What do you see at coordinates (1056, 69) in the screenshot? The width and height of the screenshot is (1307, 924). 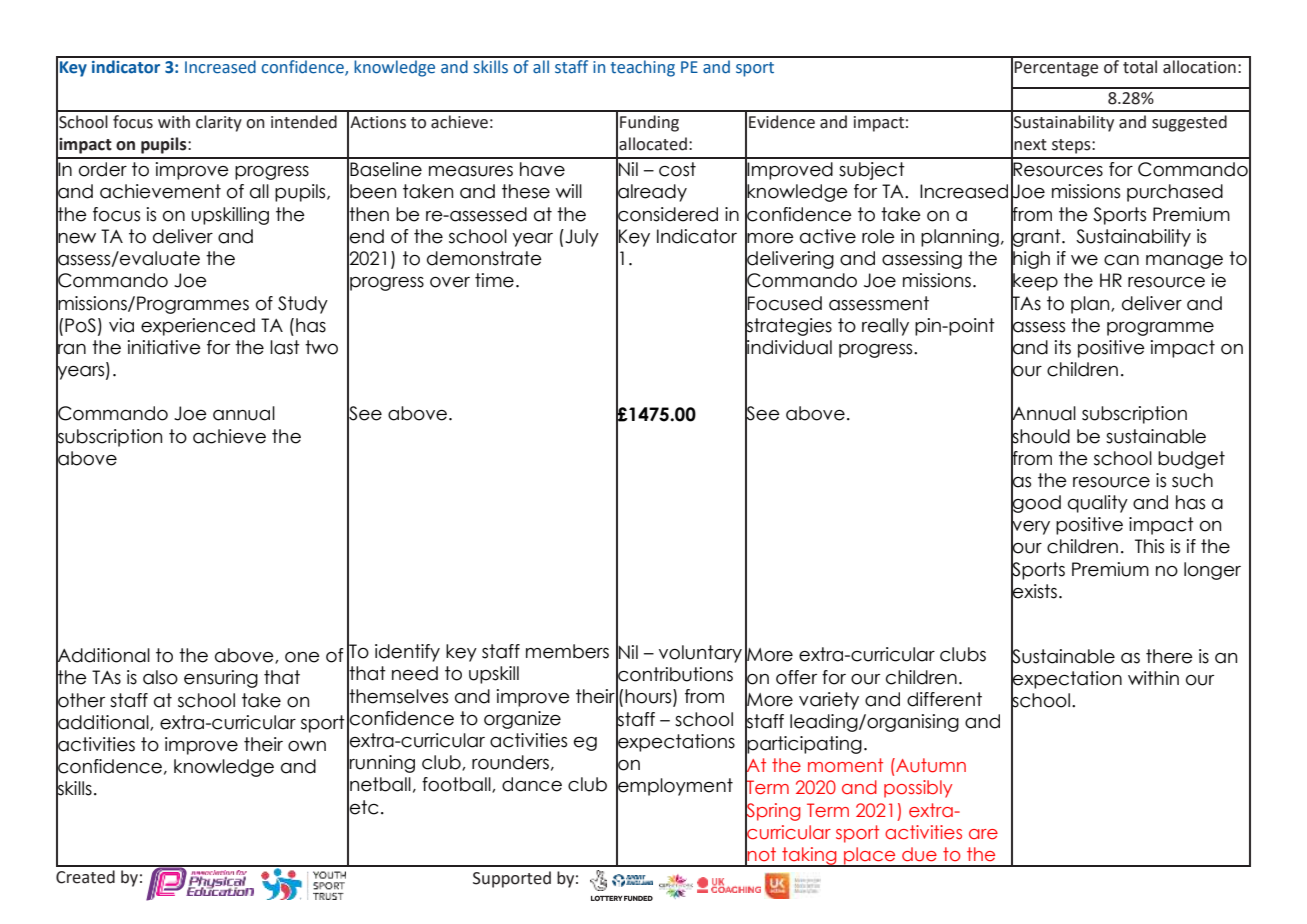 I see `Percentage` at bounding box center [1056, 69].
